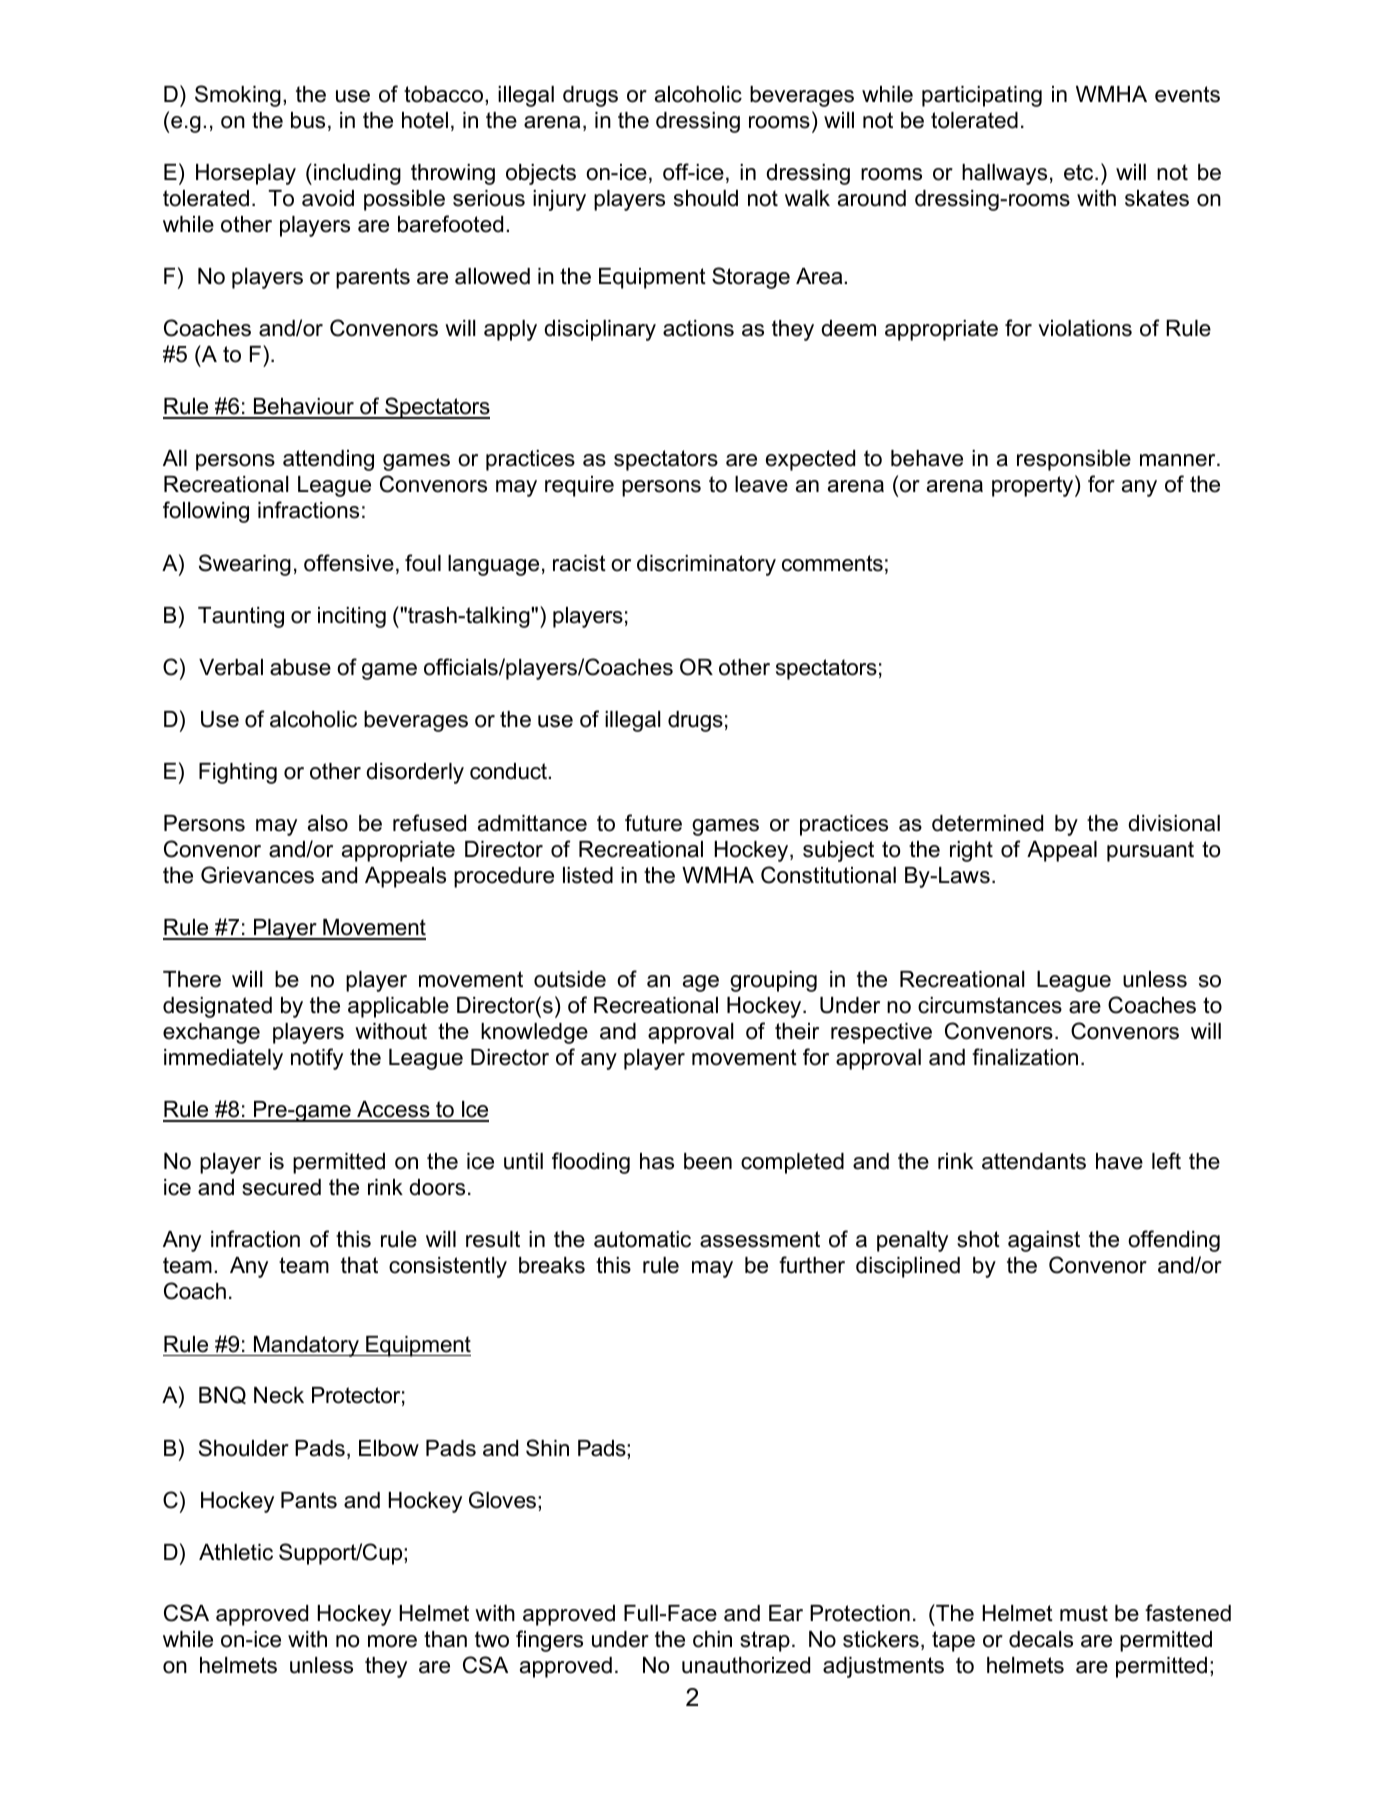 This page has height=1793, width=1385. I want to click on must, so click(1084, 1613).
